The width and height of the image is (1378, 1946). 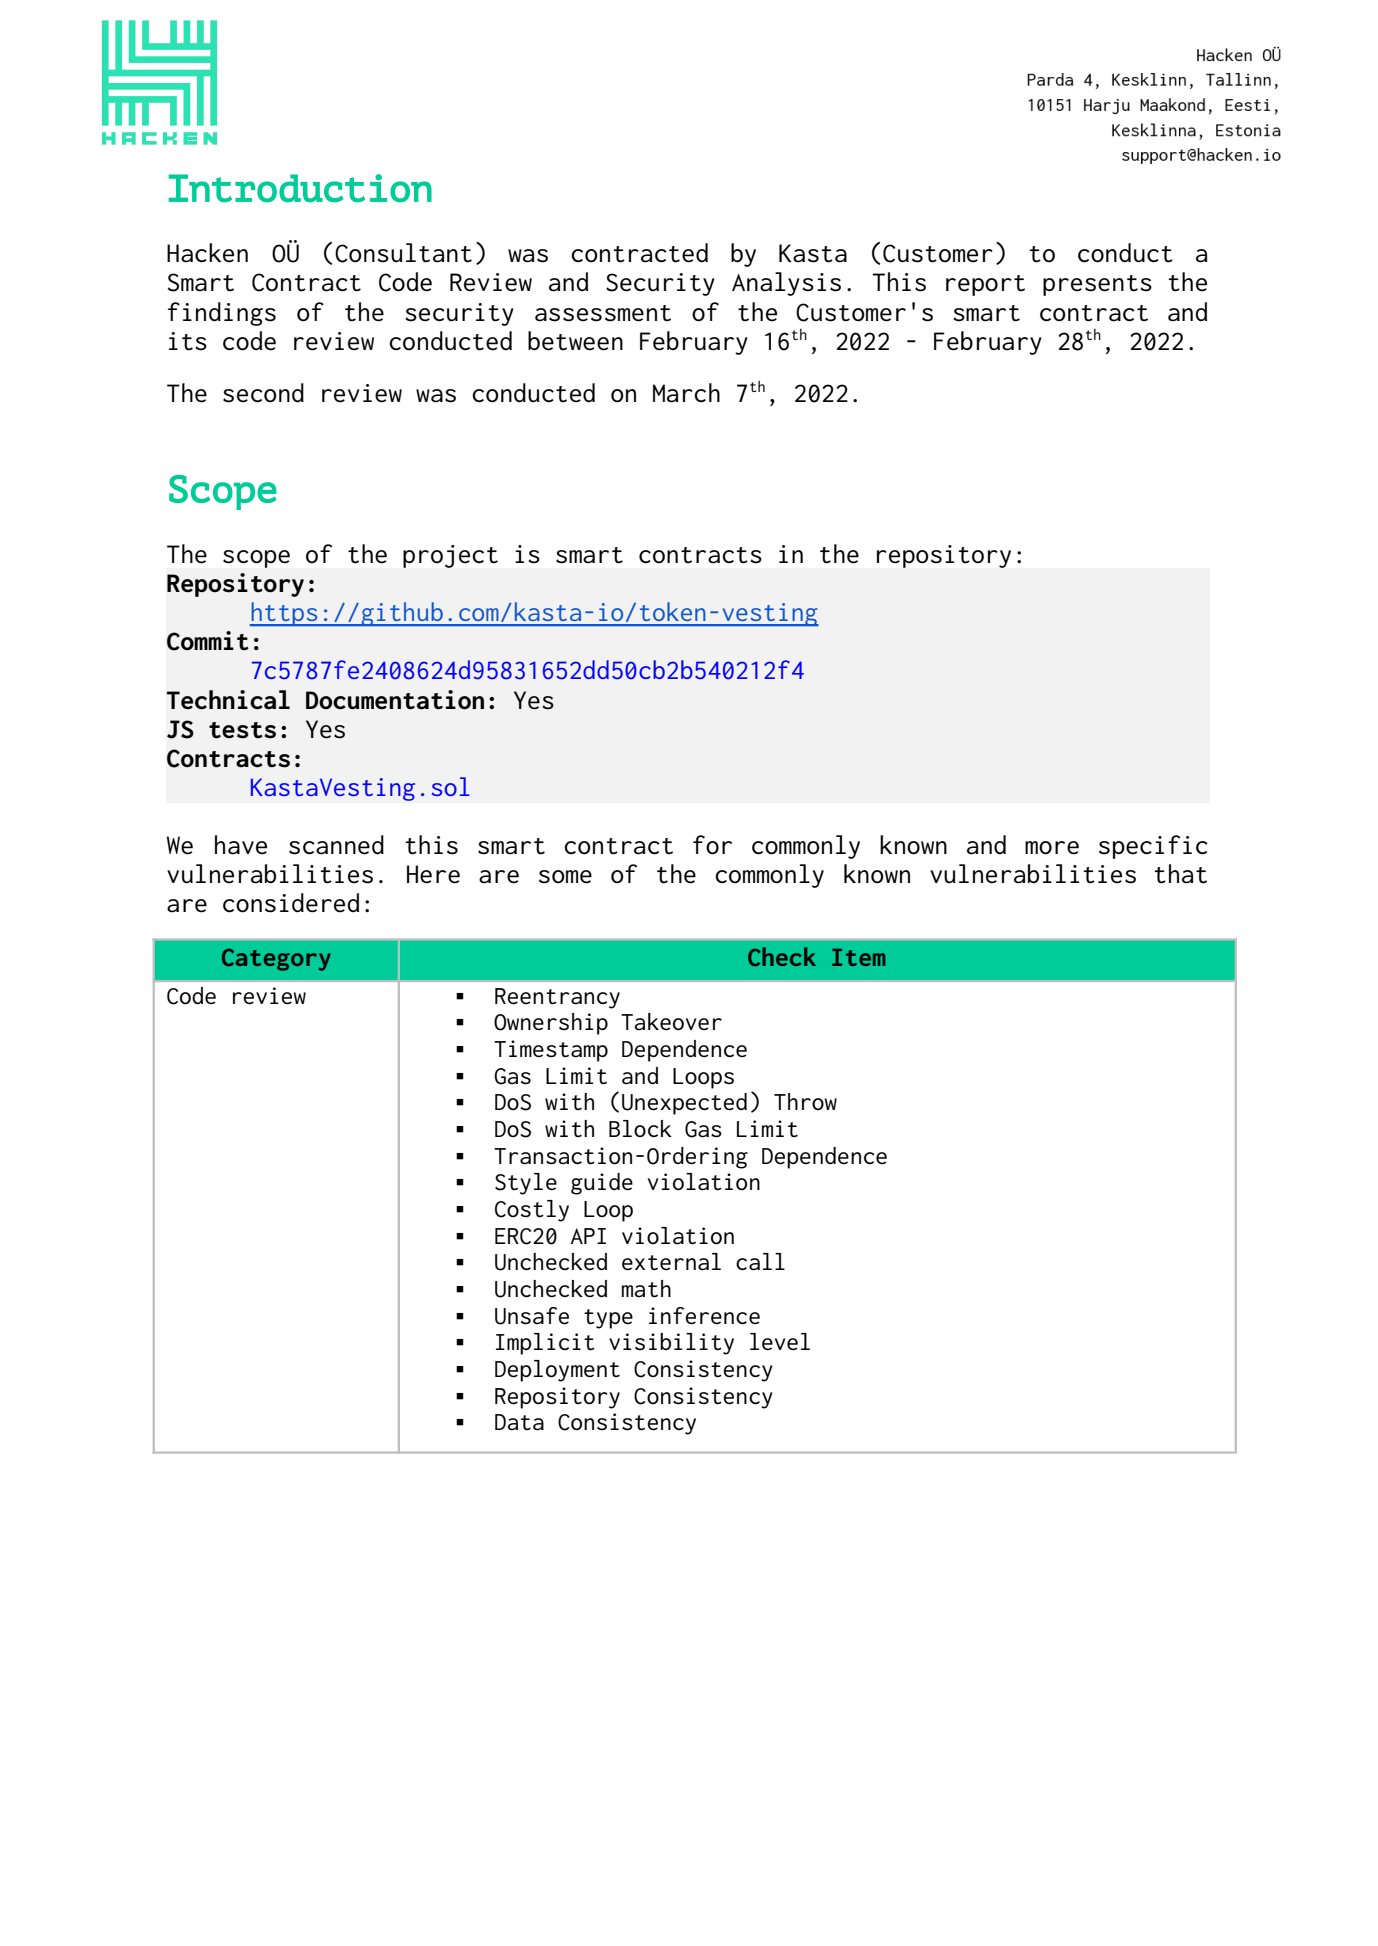 I want to click on for, so click(x=712, y=845).
